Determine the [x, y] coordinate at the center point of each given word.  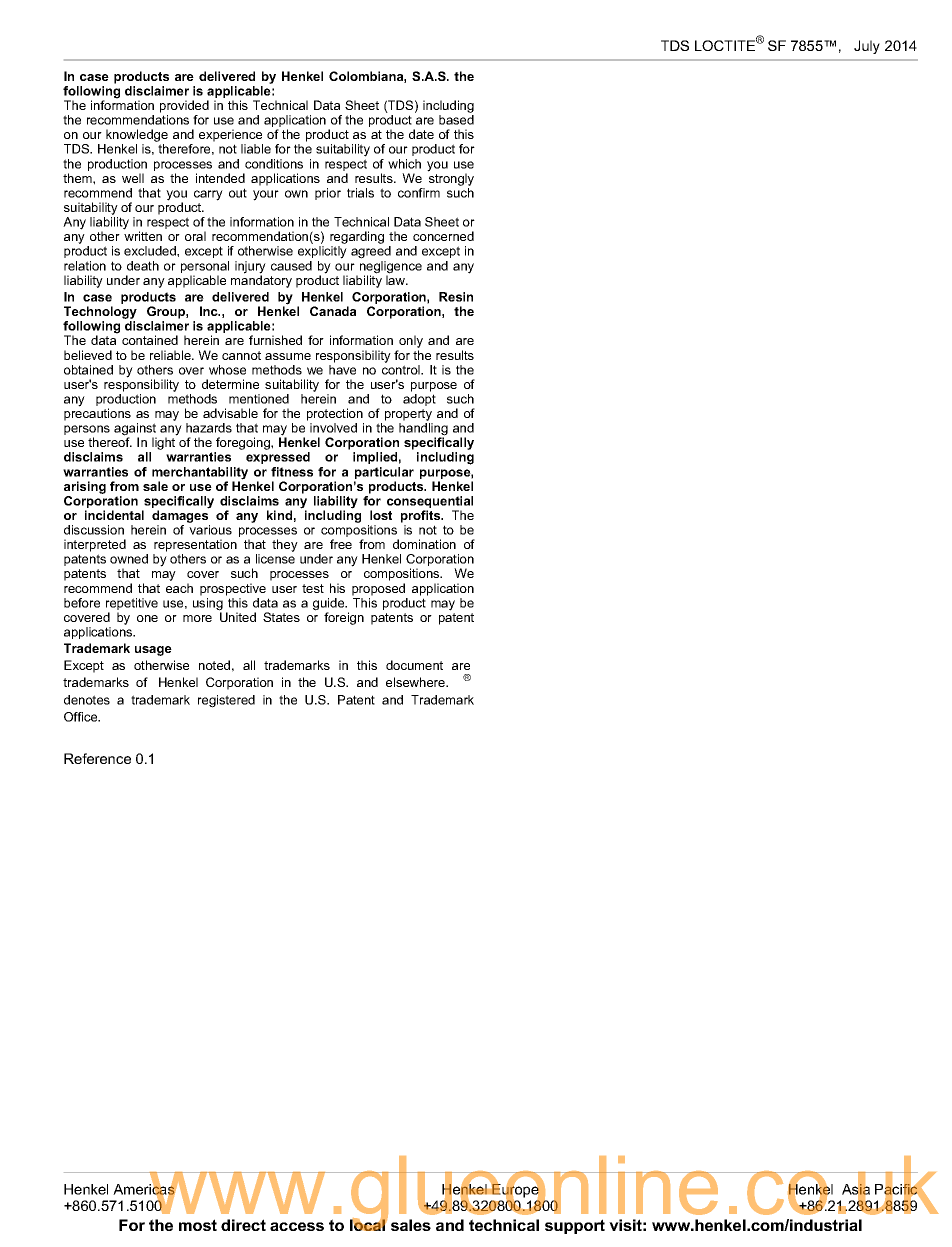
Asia [856, 1190]
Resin [456, 297]
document [414, 665]
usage [153, 651]
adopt [419, 400]
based [456, 120]
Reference [97, 758]
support [575, 1226]
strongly [451, 178]
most [198, 1225]
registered [226, 701]
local [369, 1224]
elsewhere [416, 682]
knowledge [136, 137]
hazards [209, 428]
